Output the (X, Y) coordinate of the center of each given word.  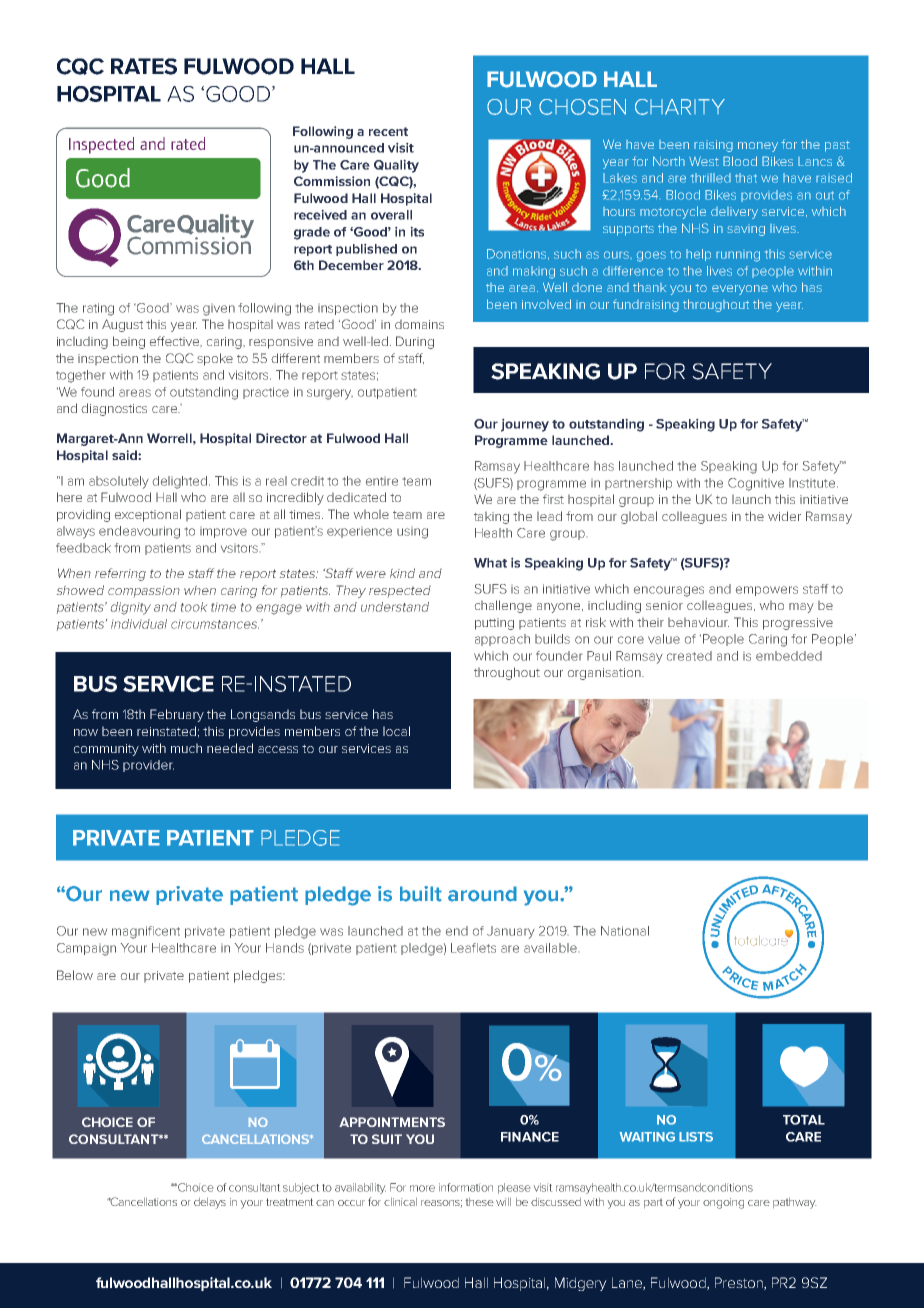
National (625, 931)
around (482, 894)
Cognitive (756, 484)
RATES (144, 66)
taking (491, 518)
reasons (441, 1203)
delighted (181, 482)
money (758, 147)
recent (388, 131)
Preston (740, 1283)
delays (210, 1203)
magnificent (146, 932)
